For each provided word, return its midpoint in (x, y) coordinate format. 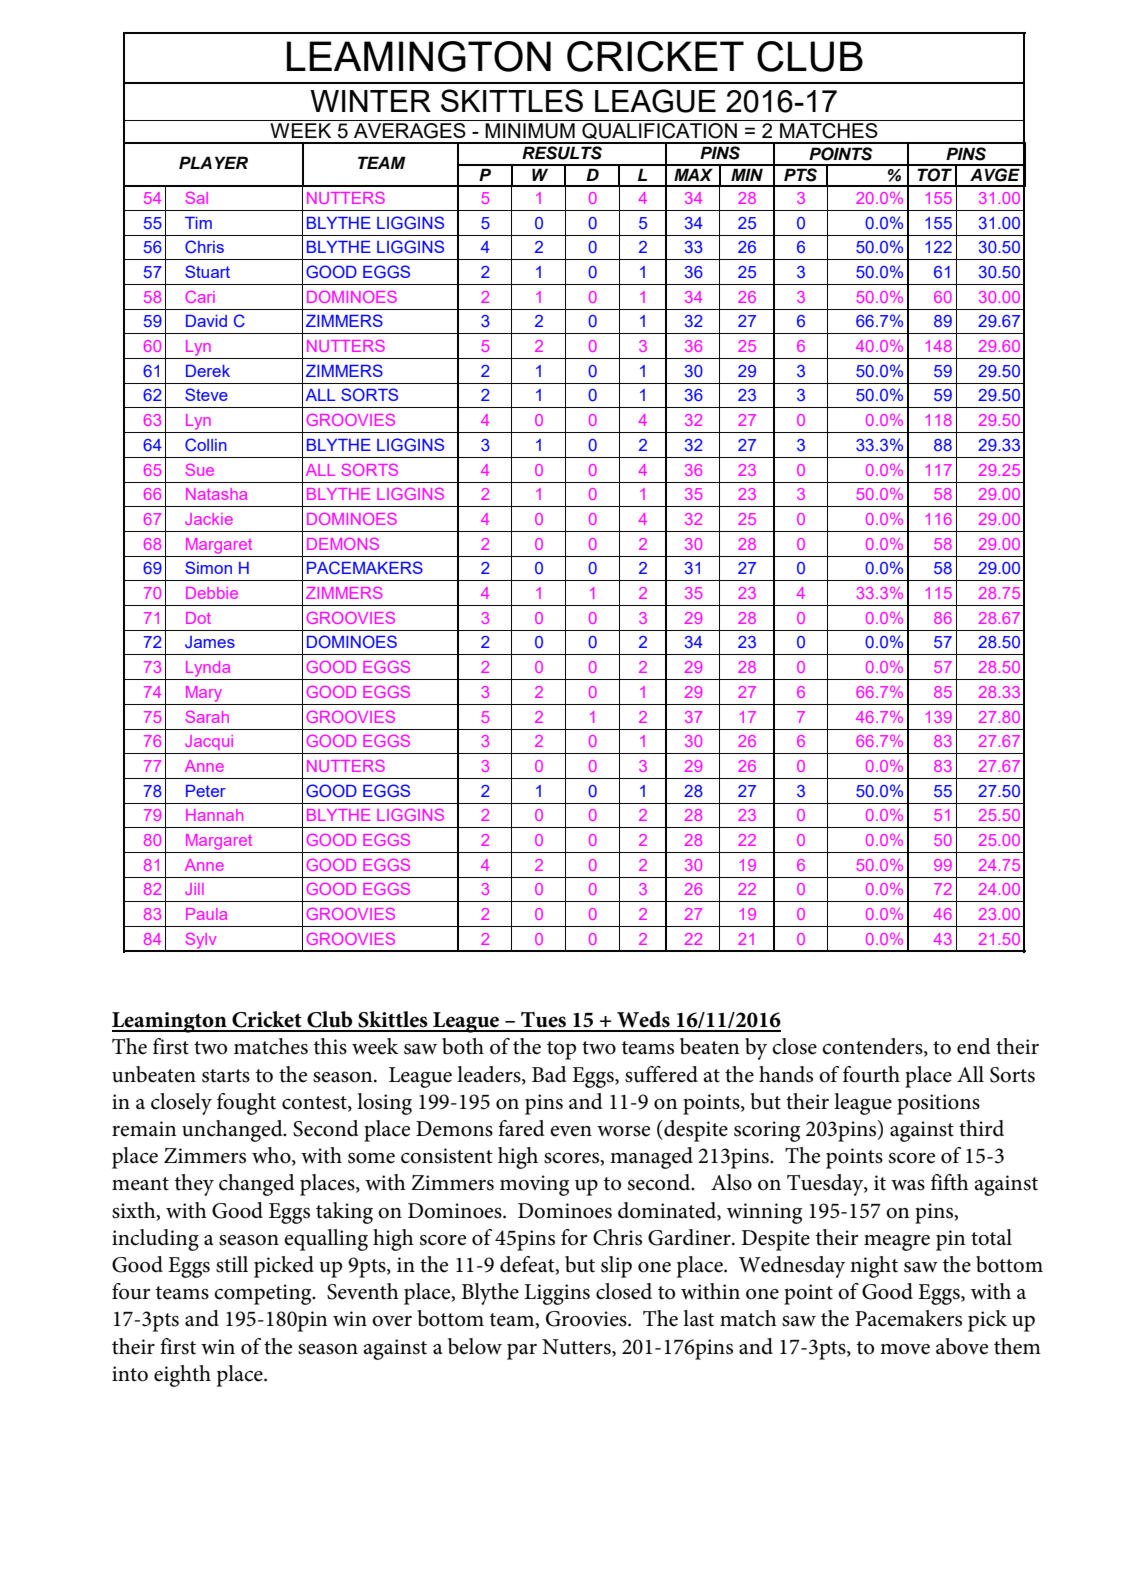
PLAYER (213, 162)
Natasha (216, 494)
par (522, 1352)
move (905, 1349)
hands (786, 1074)
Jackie (209, 519)
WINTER (370, 101)
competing (264, 1294)
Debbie (212, 593)
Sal (197, 198)
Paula (206, 914)
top (561, 1050)
